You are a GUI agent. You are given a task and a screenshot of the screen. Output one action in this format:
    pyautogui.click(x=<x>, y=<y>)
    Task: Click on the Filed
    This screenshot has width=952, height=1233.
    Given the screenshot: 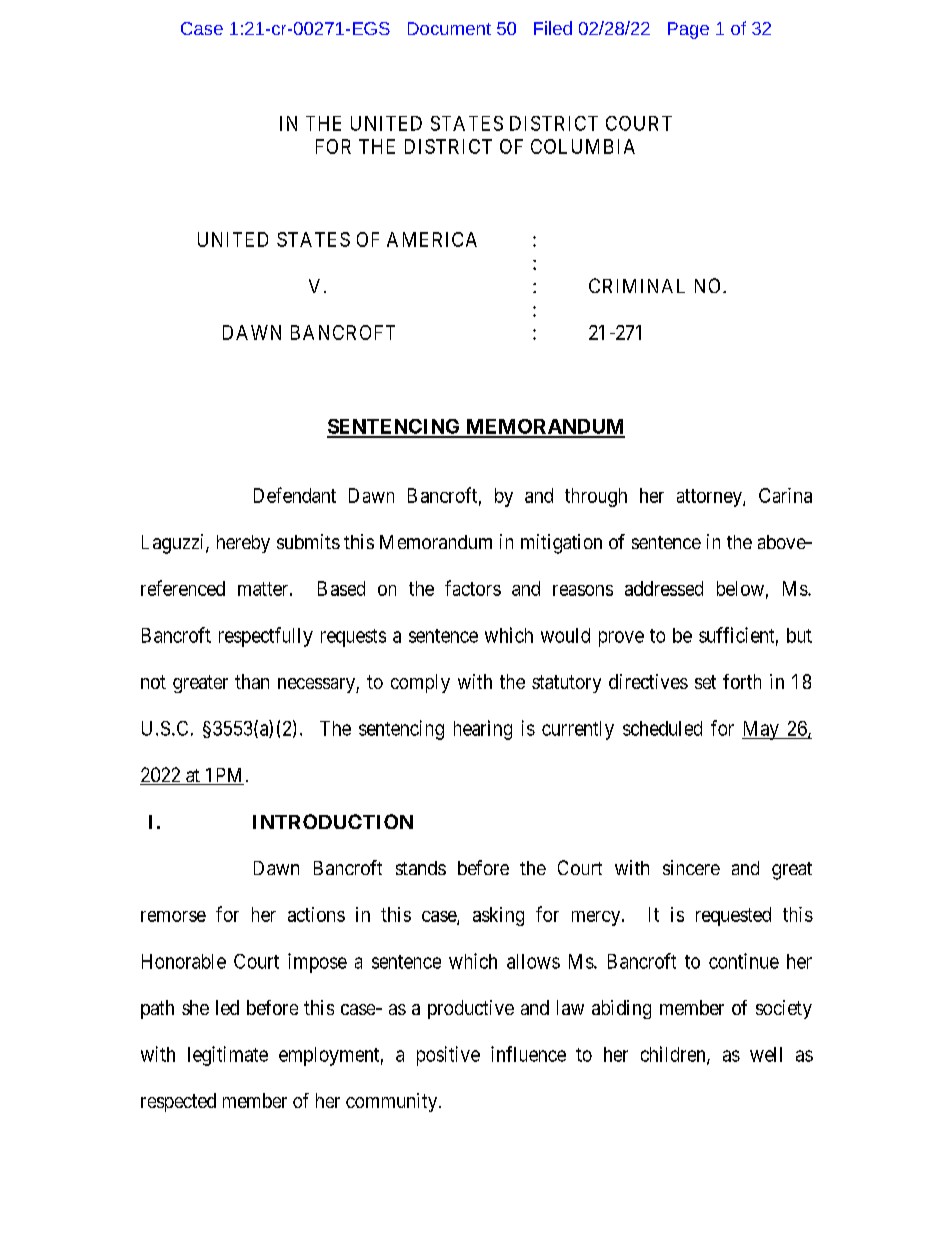 What is the action you would take?
    pyautogui.click(x=553, y=28)
